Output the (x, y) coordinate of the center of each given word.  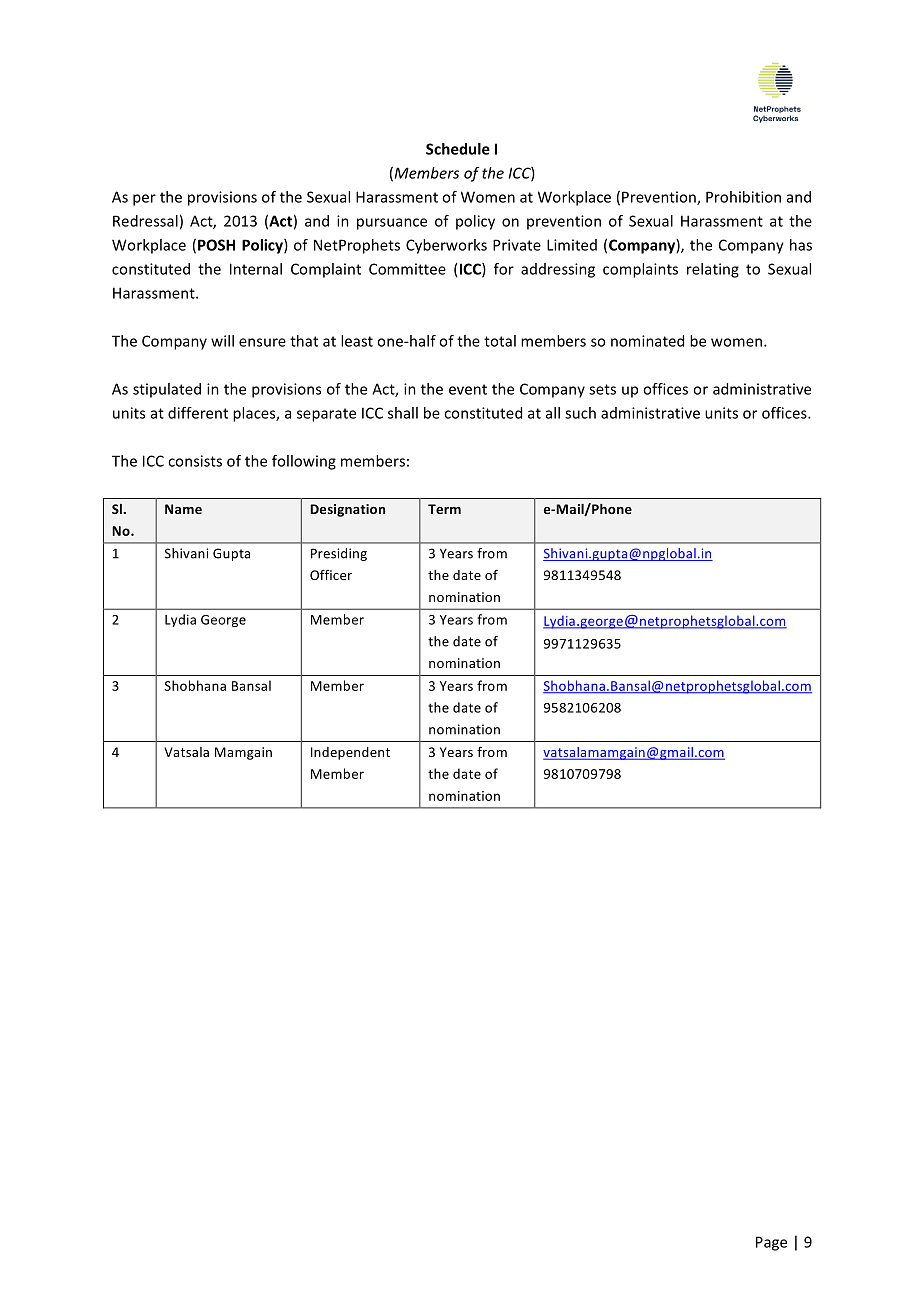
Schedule (458, 149)
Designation (347, 510)
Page (771, 1243)
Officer (331, 574)
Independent (350, 753)
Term (444, 509)
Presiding (339, 554)
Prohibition (743, 197)
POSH (216, 245)
